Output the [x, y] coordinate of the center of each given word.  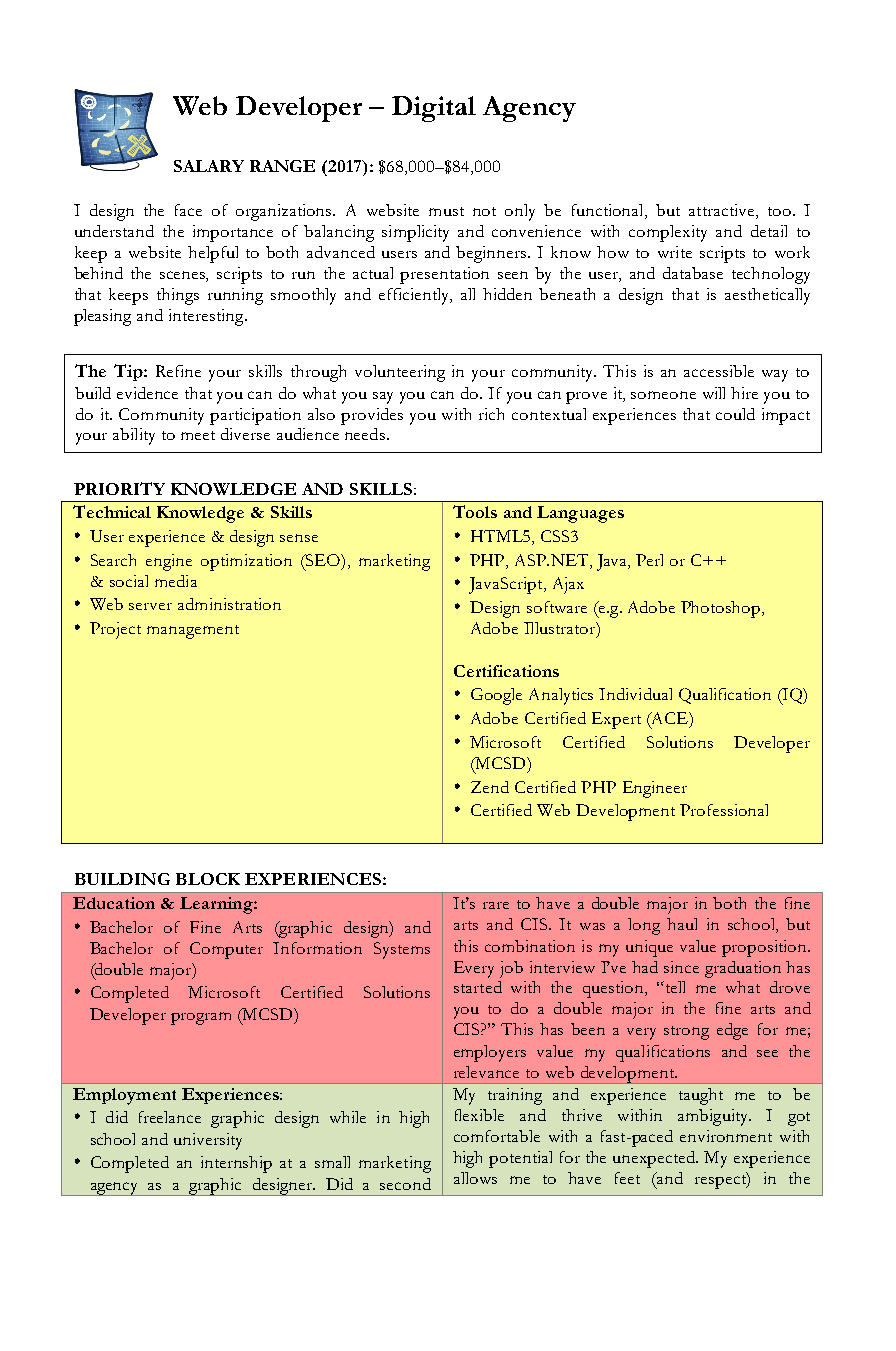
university [208, 1141]
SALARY [209, 166]
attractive [723, 211]
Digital [434, 109]
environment [726, 1136]
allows [475, 1178]
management [193, 632]
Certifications [506, 671]
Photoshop [722, 609]
